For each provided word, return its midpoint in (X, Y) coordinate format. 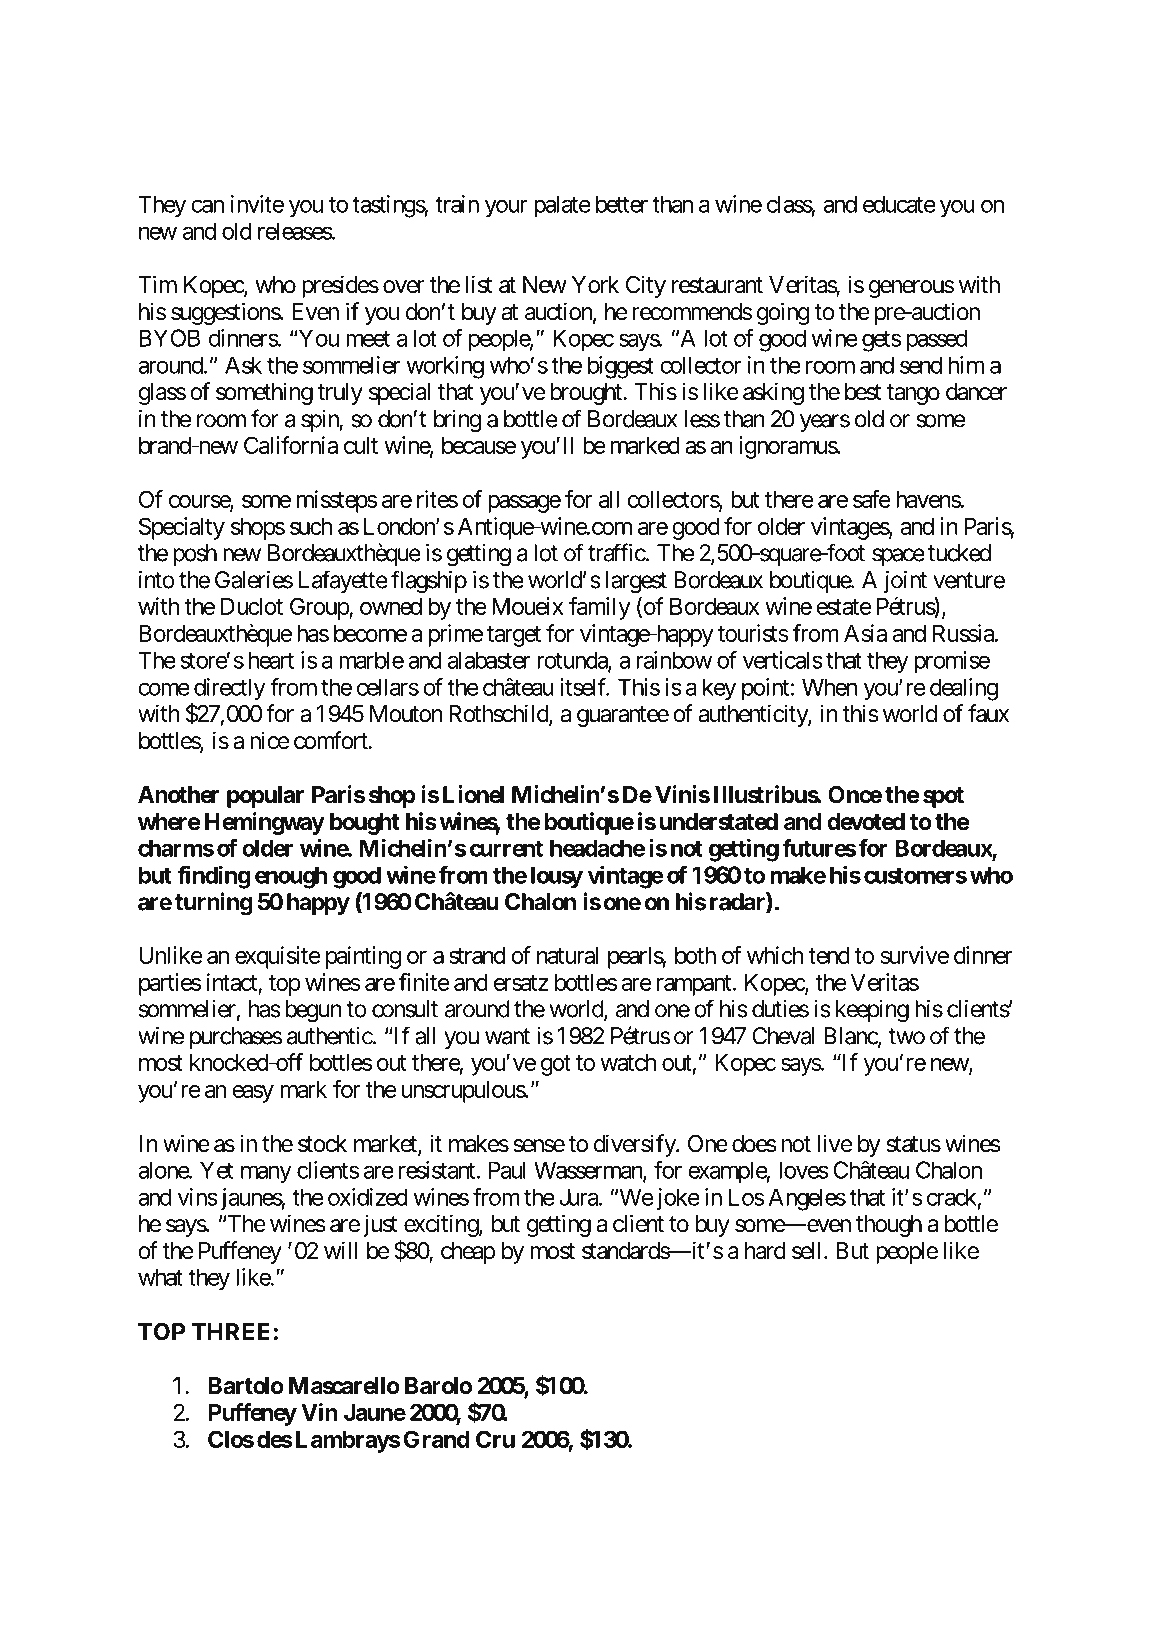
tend (829, 955)
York (595, 285)
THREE (231, 1331)
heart (271, 660)
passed (937, 341)
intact (232, 982)
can (207, 206)
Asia (865, 633)
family (600, 608)
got (556, 1065)
